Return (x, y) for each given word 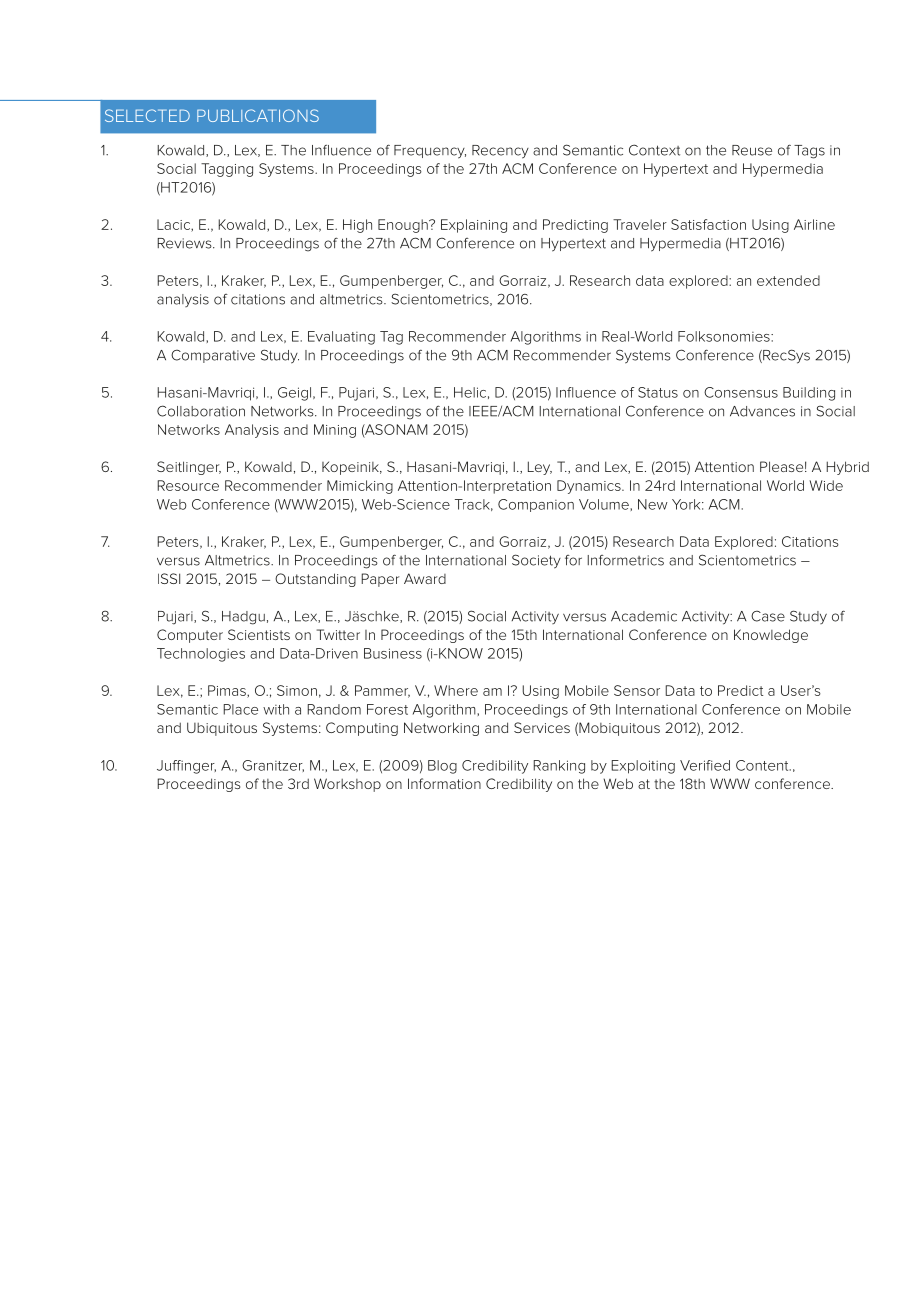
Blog (442, 767)
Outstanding (315, 580)
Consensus (741, 392)
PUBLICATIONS (258, 115)
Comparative (213, 356)
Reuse (752, 150)
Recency (500, 152)
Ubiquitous (222, 729)
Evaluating (341, 338)
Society (536, 561)
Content (763, 765)
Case (768, 616)
